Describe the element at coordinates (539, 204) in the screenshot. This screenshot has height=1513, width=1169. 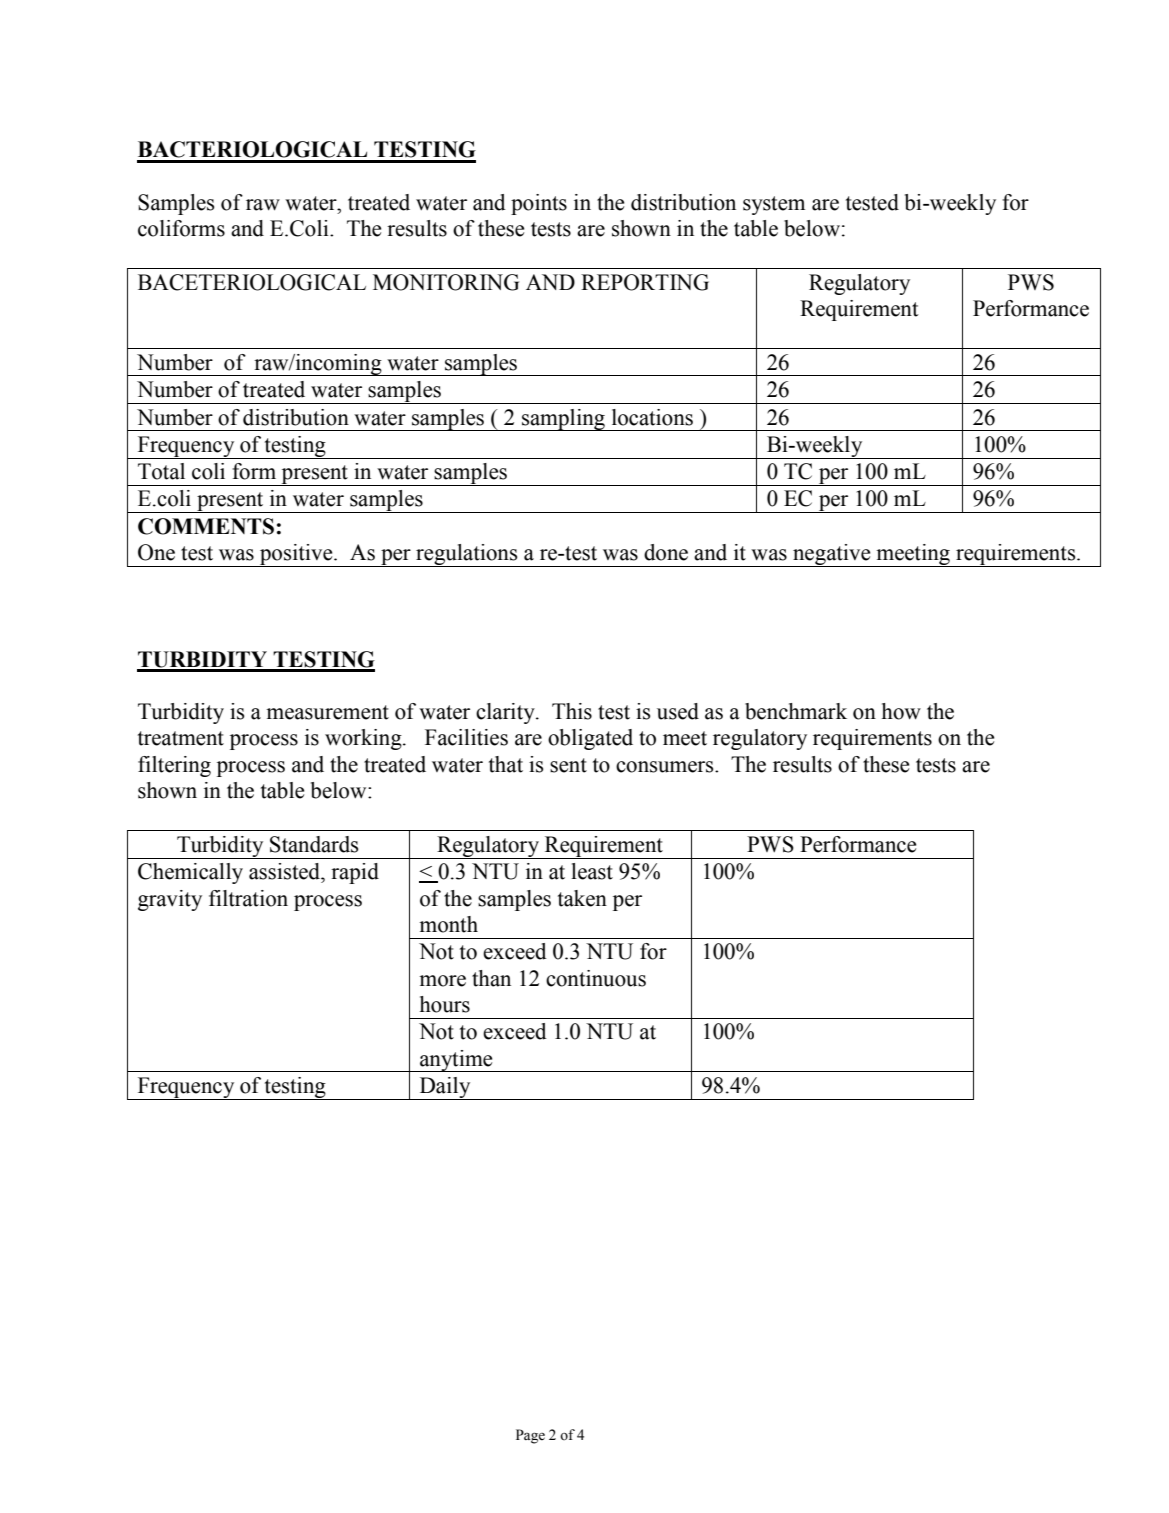
I see `points` at that location.
